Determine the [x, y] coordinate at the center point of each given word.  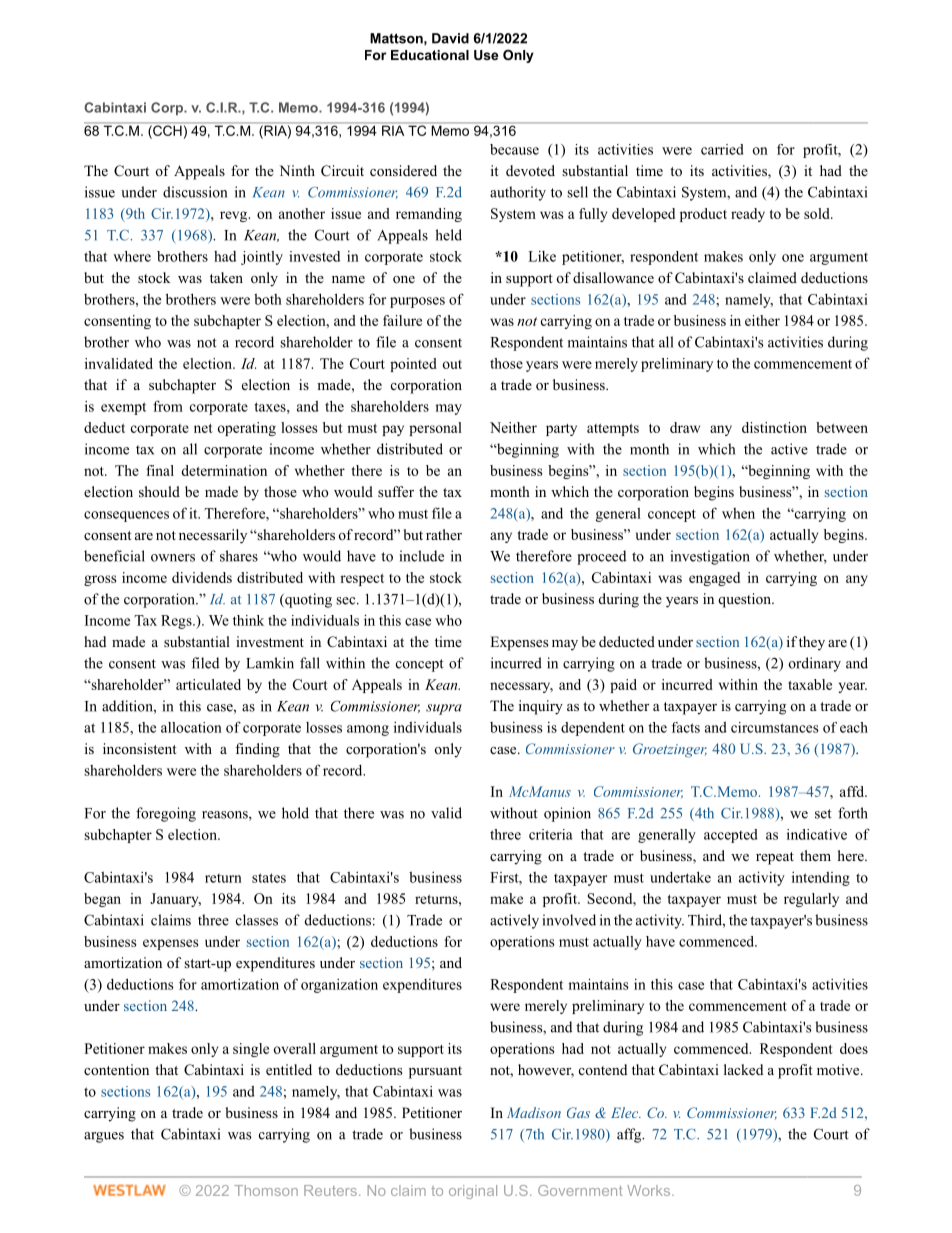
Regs [177, 622]
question [745, 600]
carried [722, 149]
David [450, 38]
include [422, 556]
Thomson [266, 1190]
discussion [195, 192]
